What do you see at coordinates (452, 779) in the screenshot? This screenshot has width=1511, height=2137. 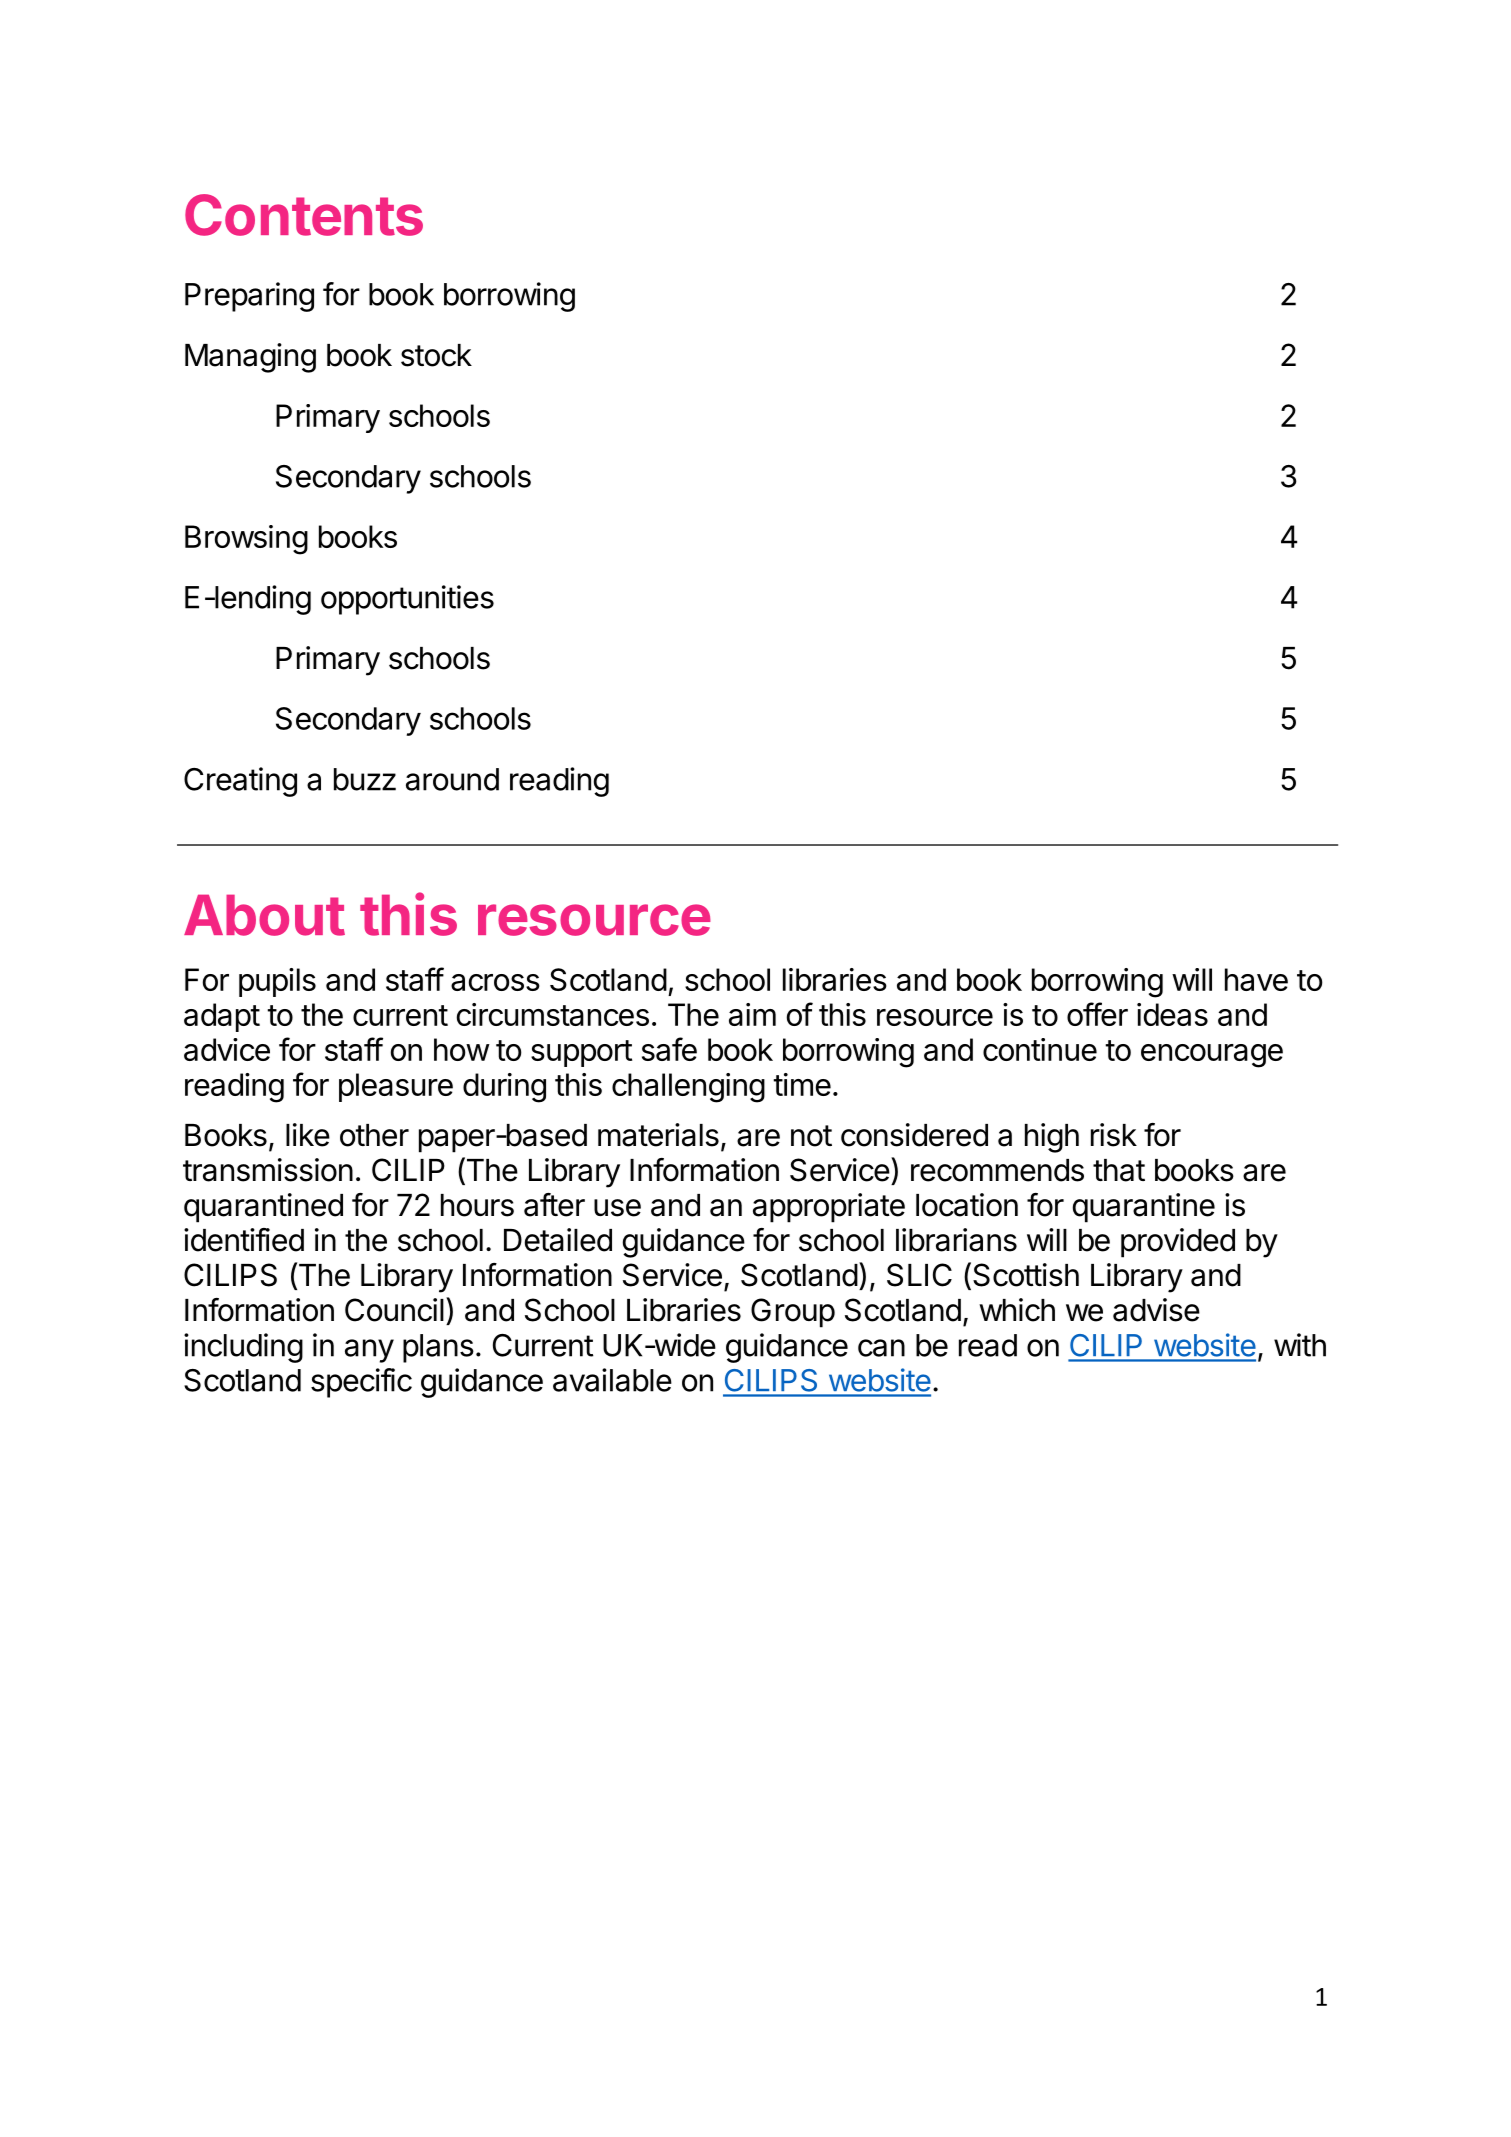 I see `around` at bounding box center [452, 779].
